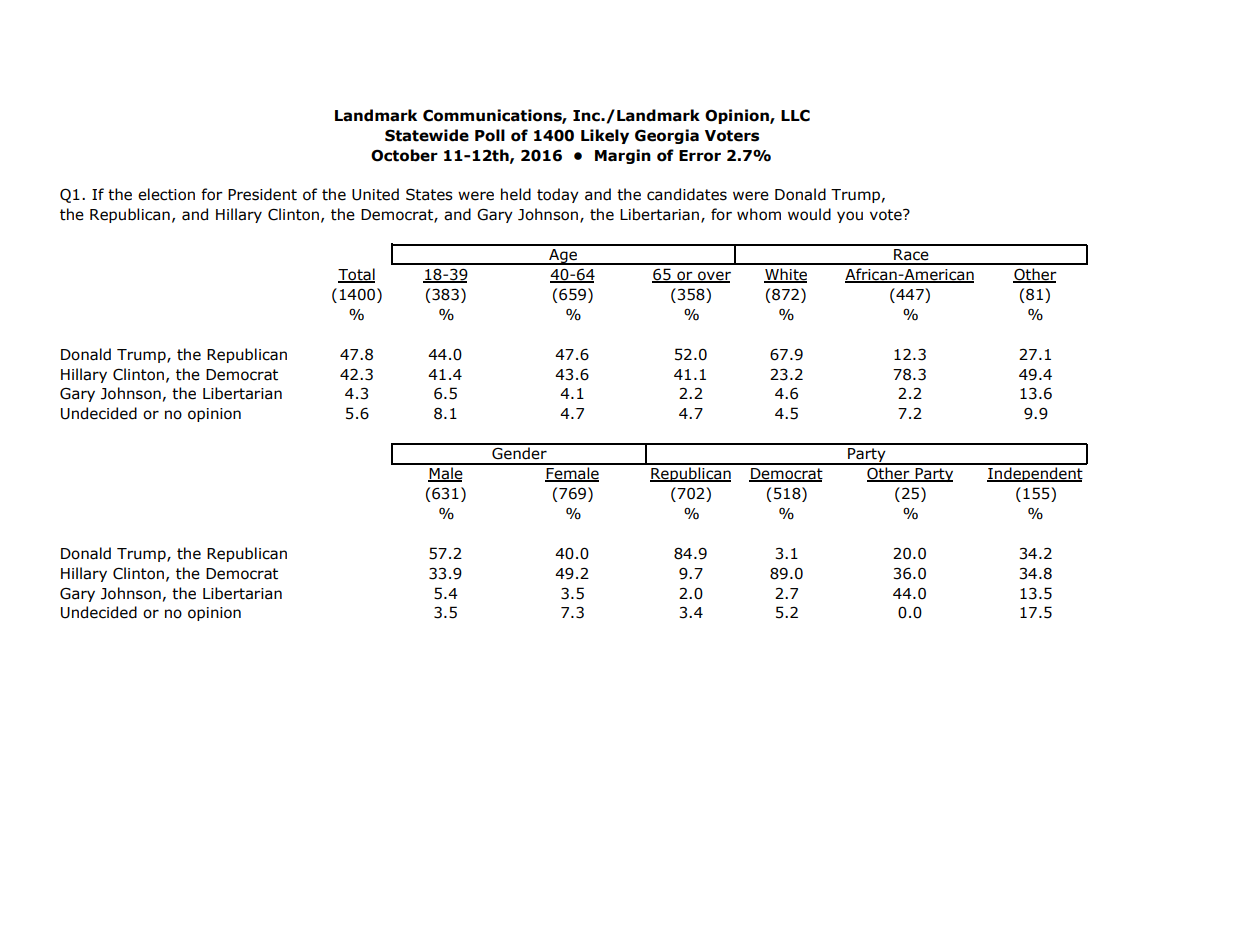  Describe the element at coordinates (166, 194) in the page. I see `election` at that location.
